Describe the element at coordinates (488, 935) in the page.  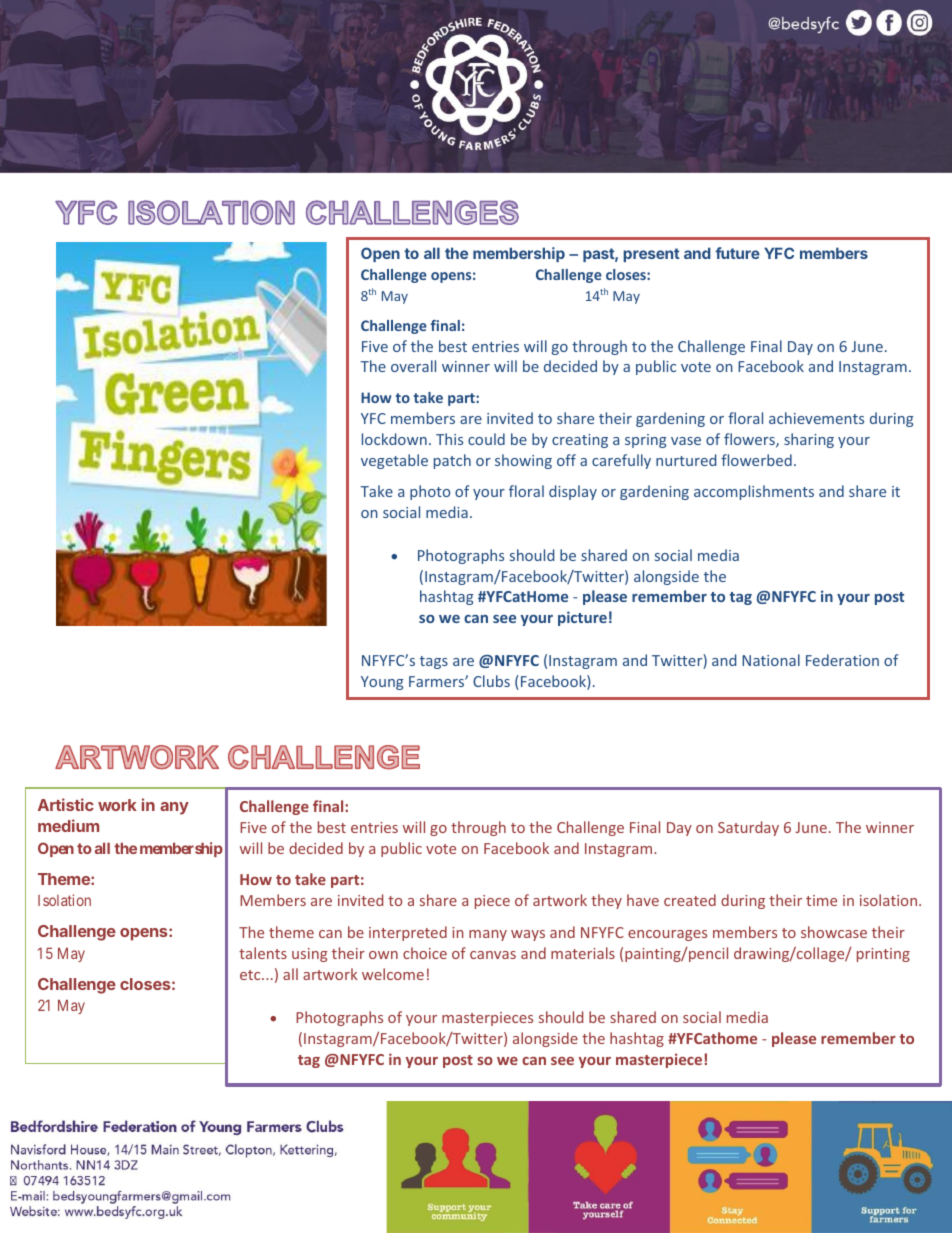
I see `many` at that location.
